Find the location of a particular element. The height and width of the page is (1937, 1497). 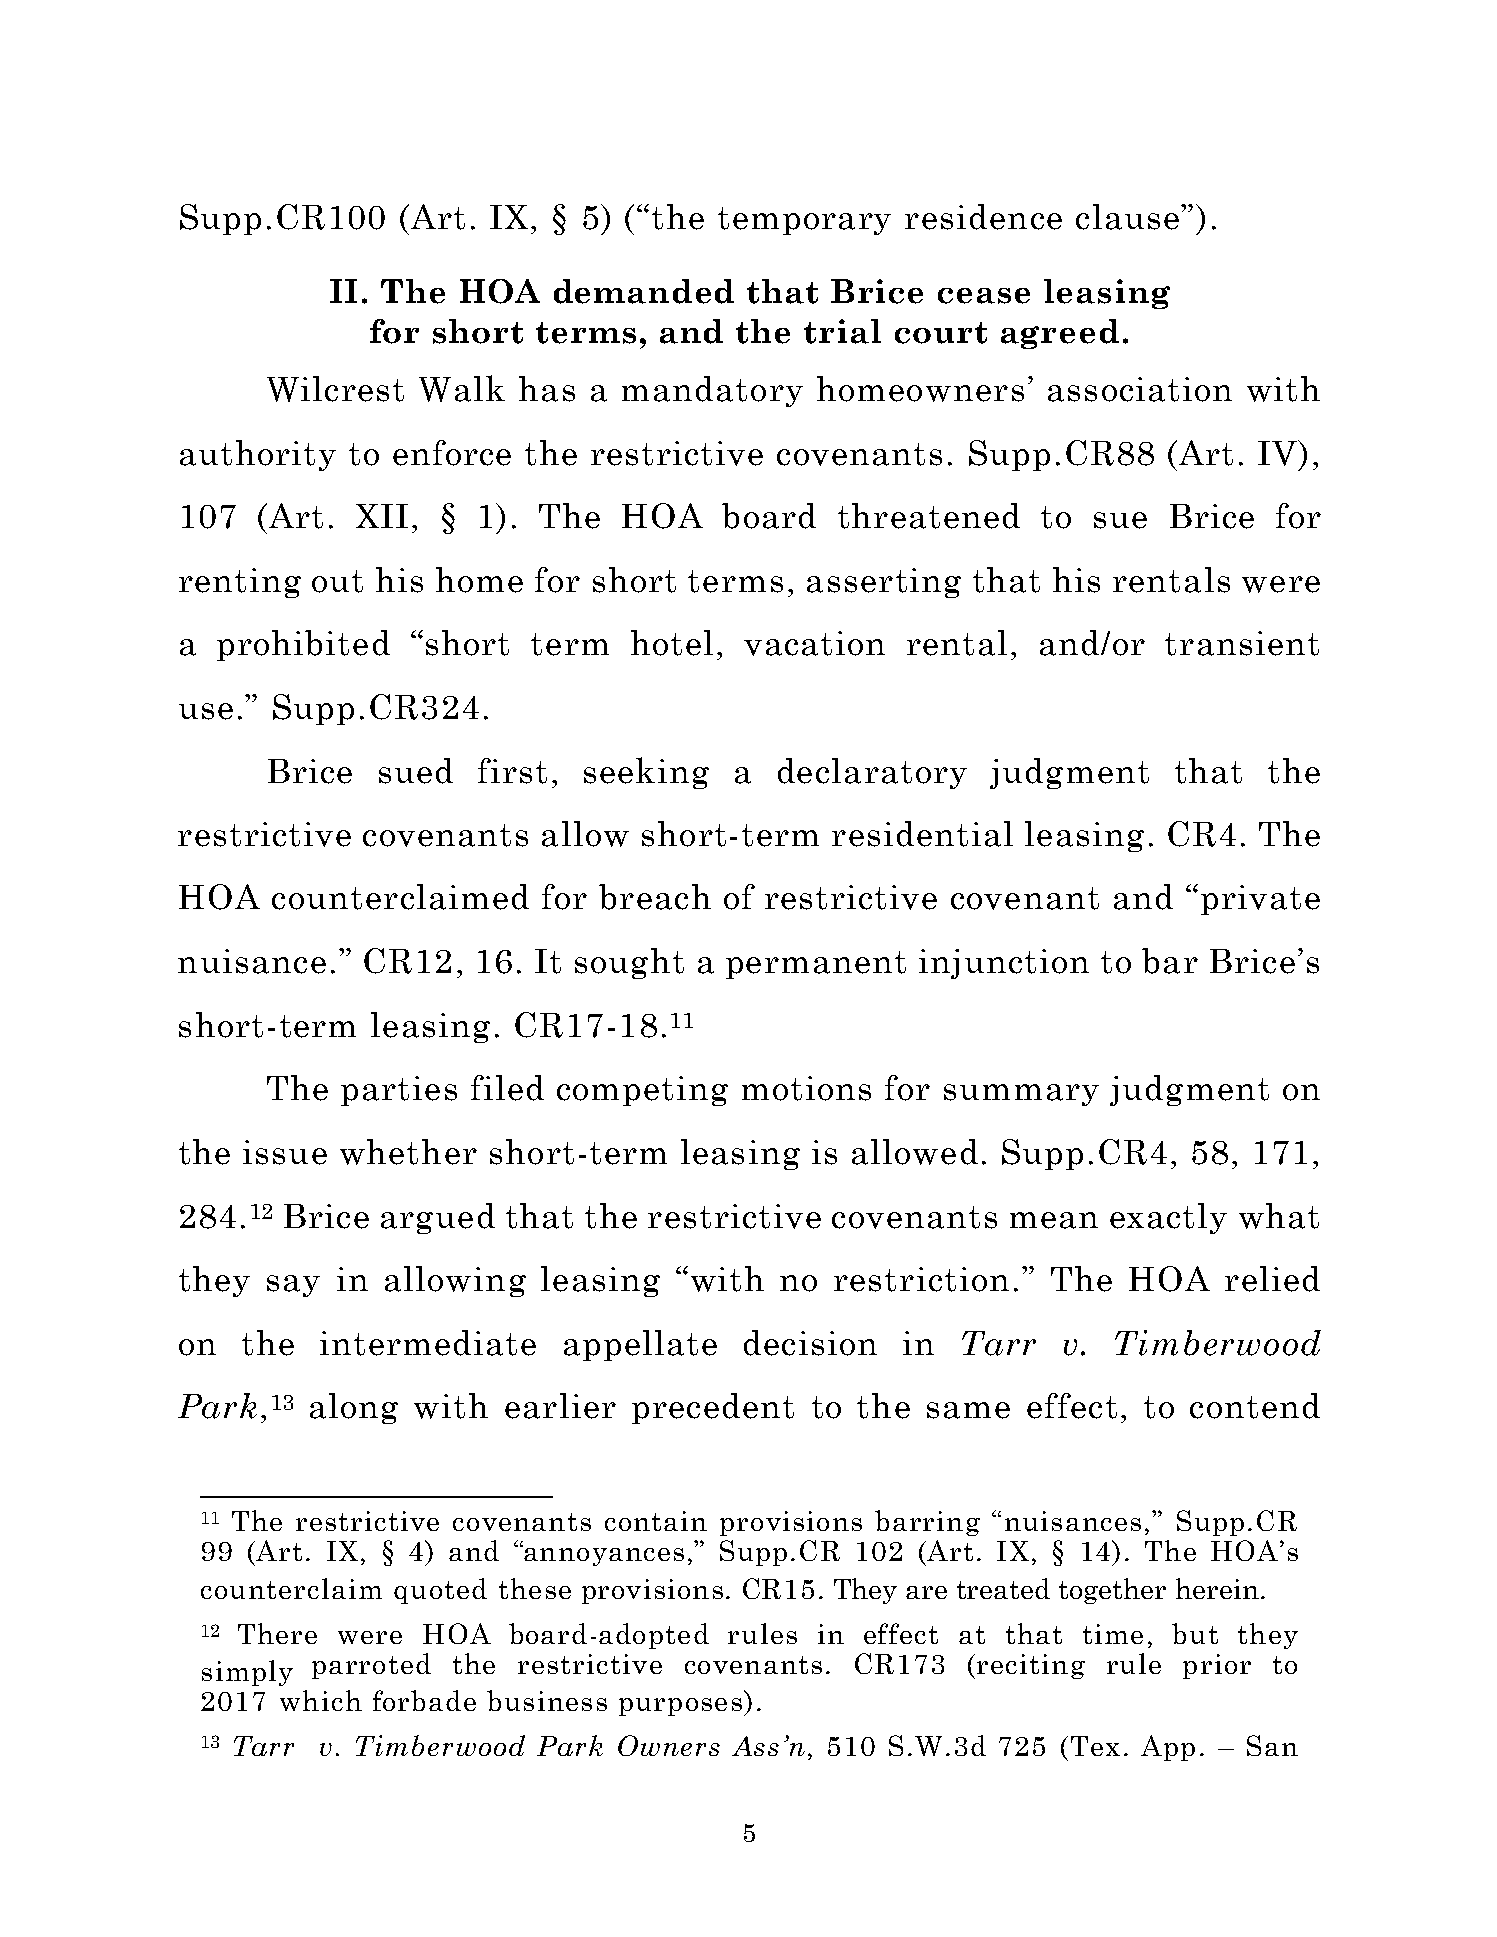

Walk is located at coordinates (462, 388).
